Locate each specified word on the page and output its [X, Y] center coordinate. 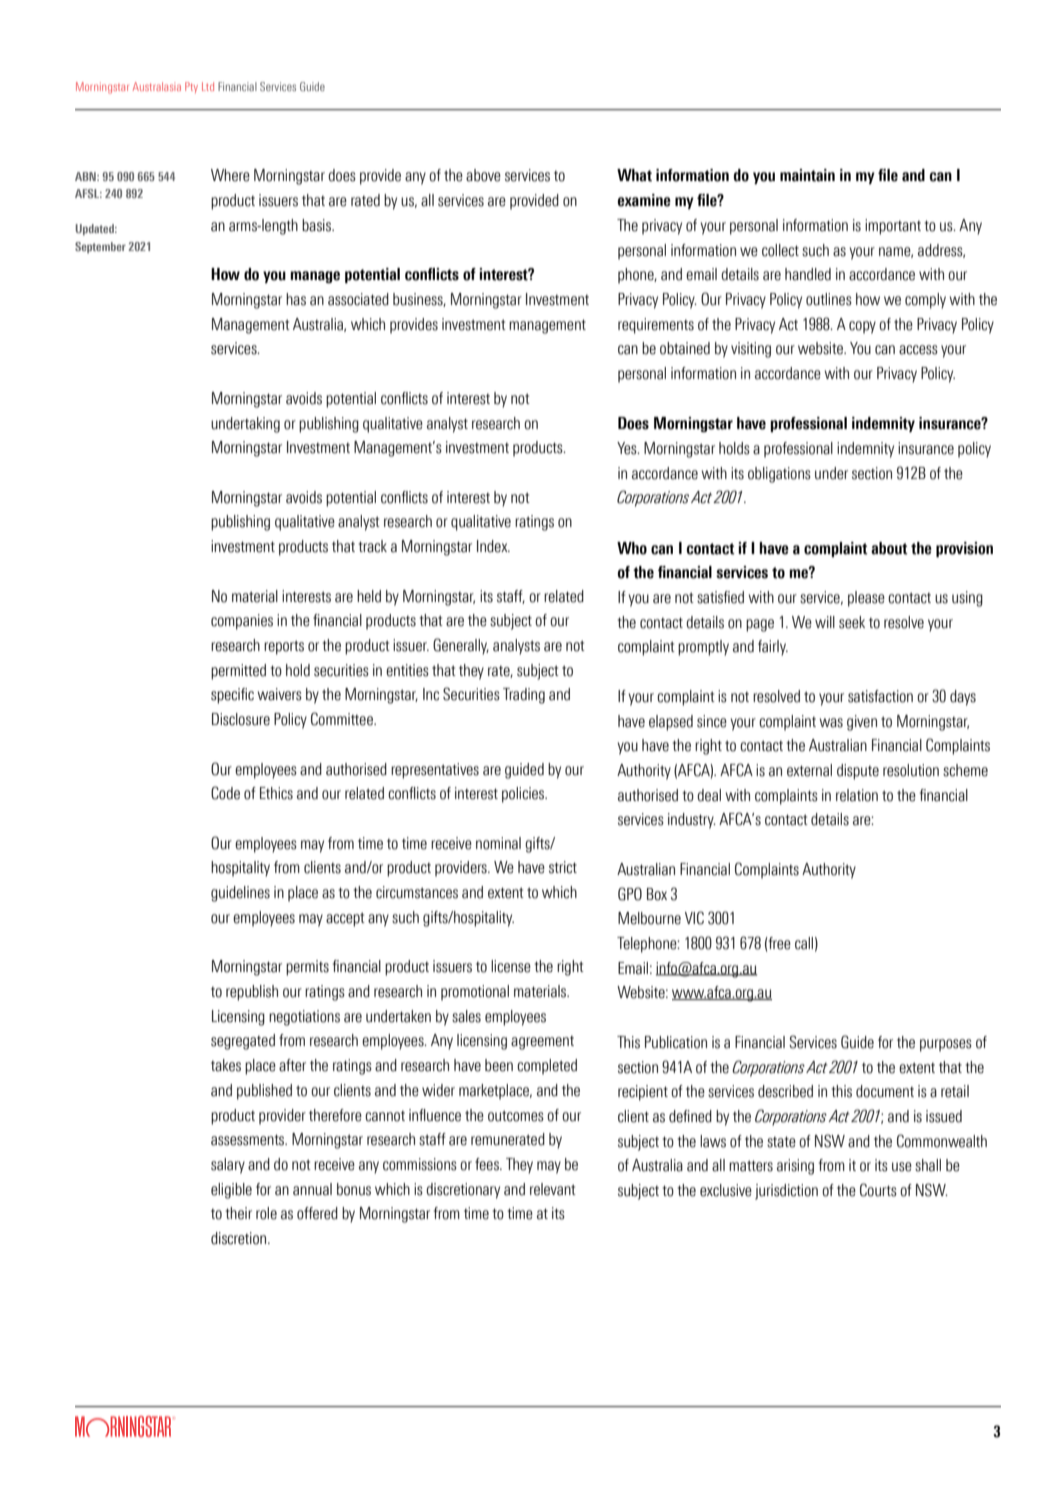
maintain [807, 175]
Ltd [208, 86]
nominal [498, 843]
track [373, 546]
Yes [628, 448]
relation [857, 795]
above [483, 175]
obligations [779, 475]
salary [228, 1166]
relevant [553, 1189]
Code [225, 793]
